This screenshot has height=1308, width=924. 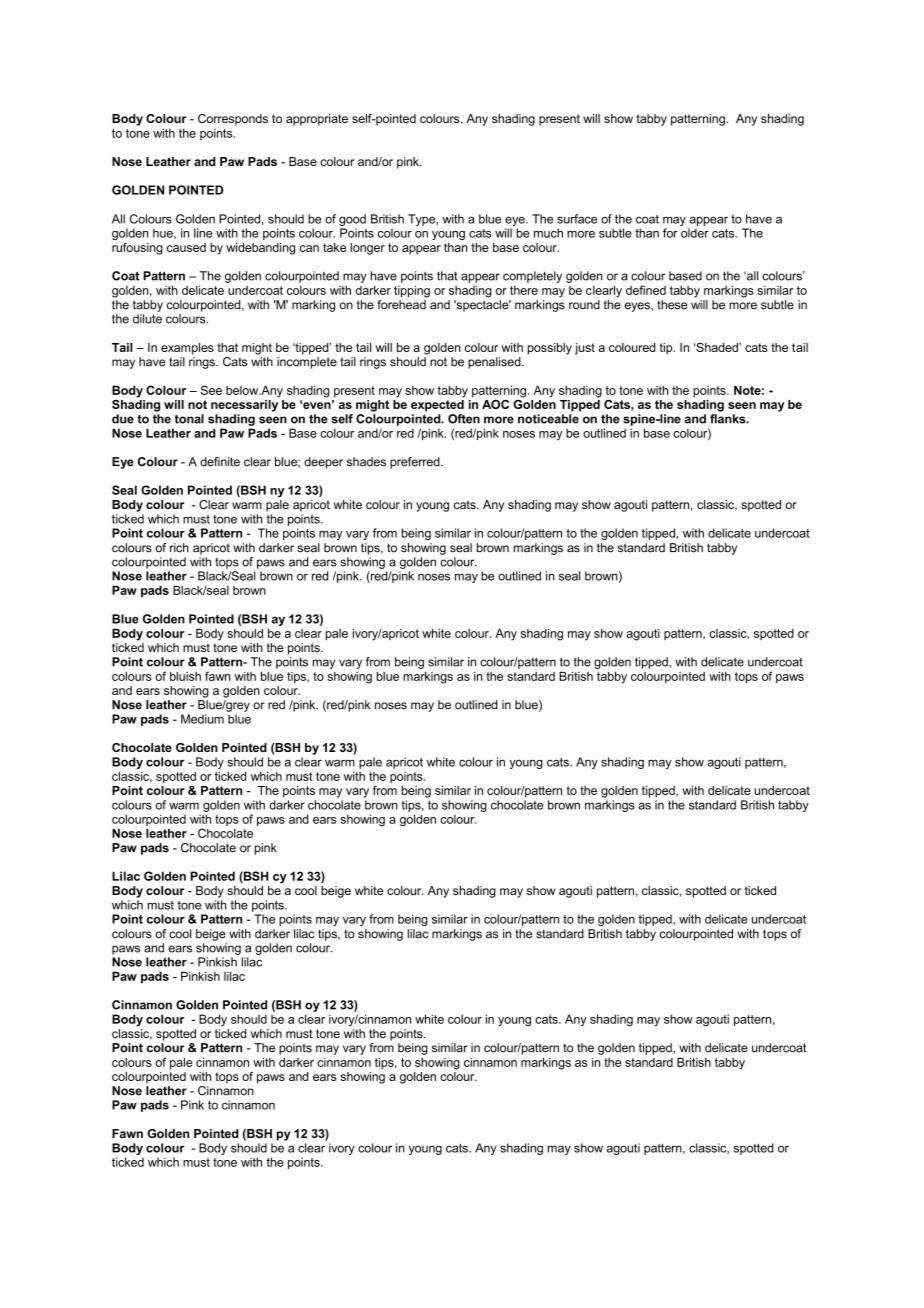 I want to click on tonal, so click(x=189, y=419).
